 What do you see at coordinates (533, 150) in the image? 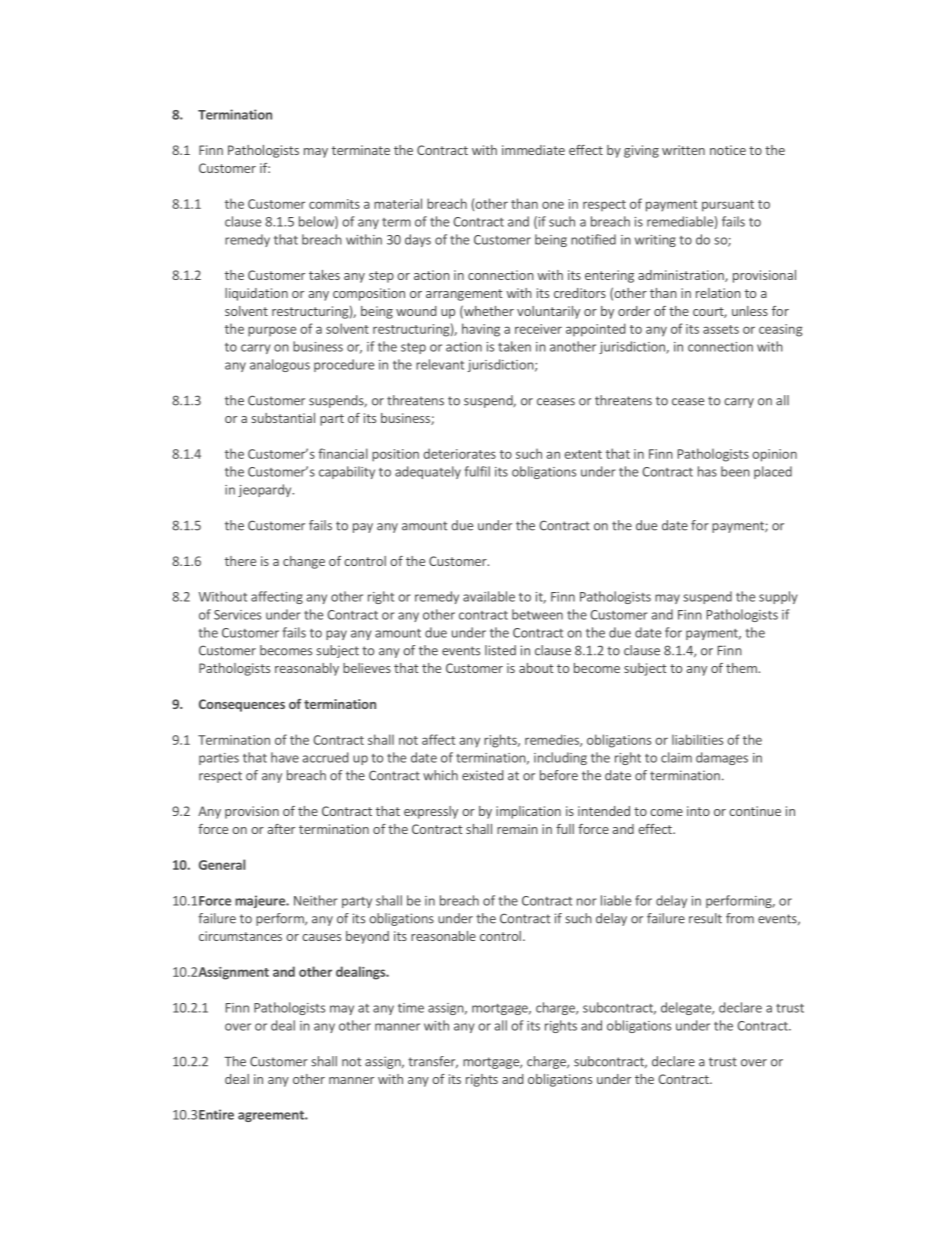
I see `immediate` at bounding box center [533, 150].
